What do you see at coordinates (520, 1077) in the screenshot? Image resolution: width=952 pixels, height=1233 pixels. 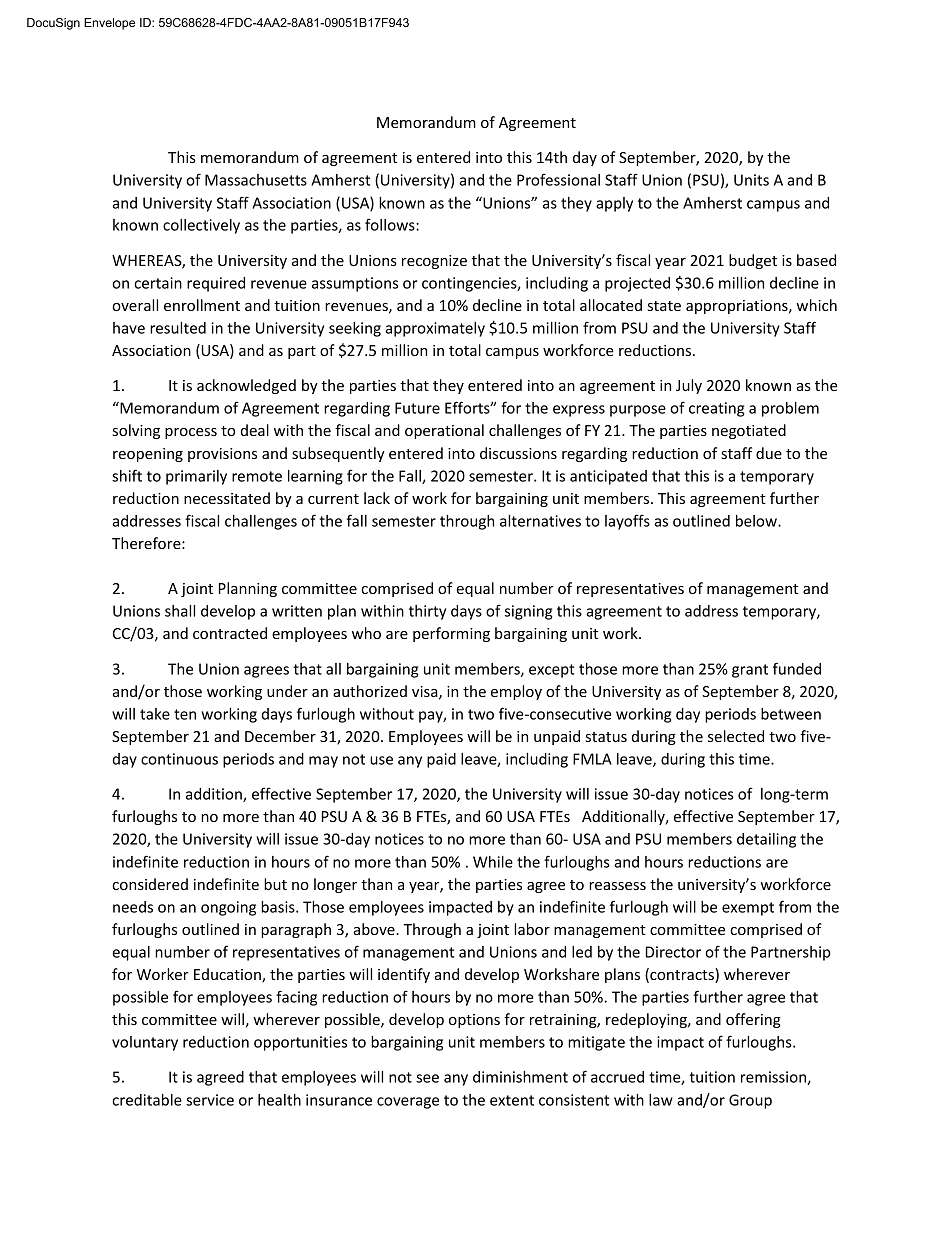 I see `diminishment` at bounding box center [520, 1077].
